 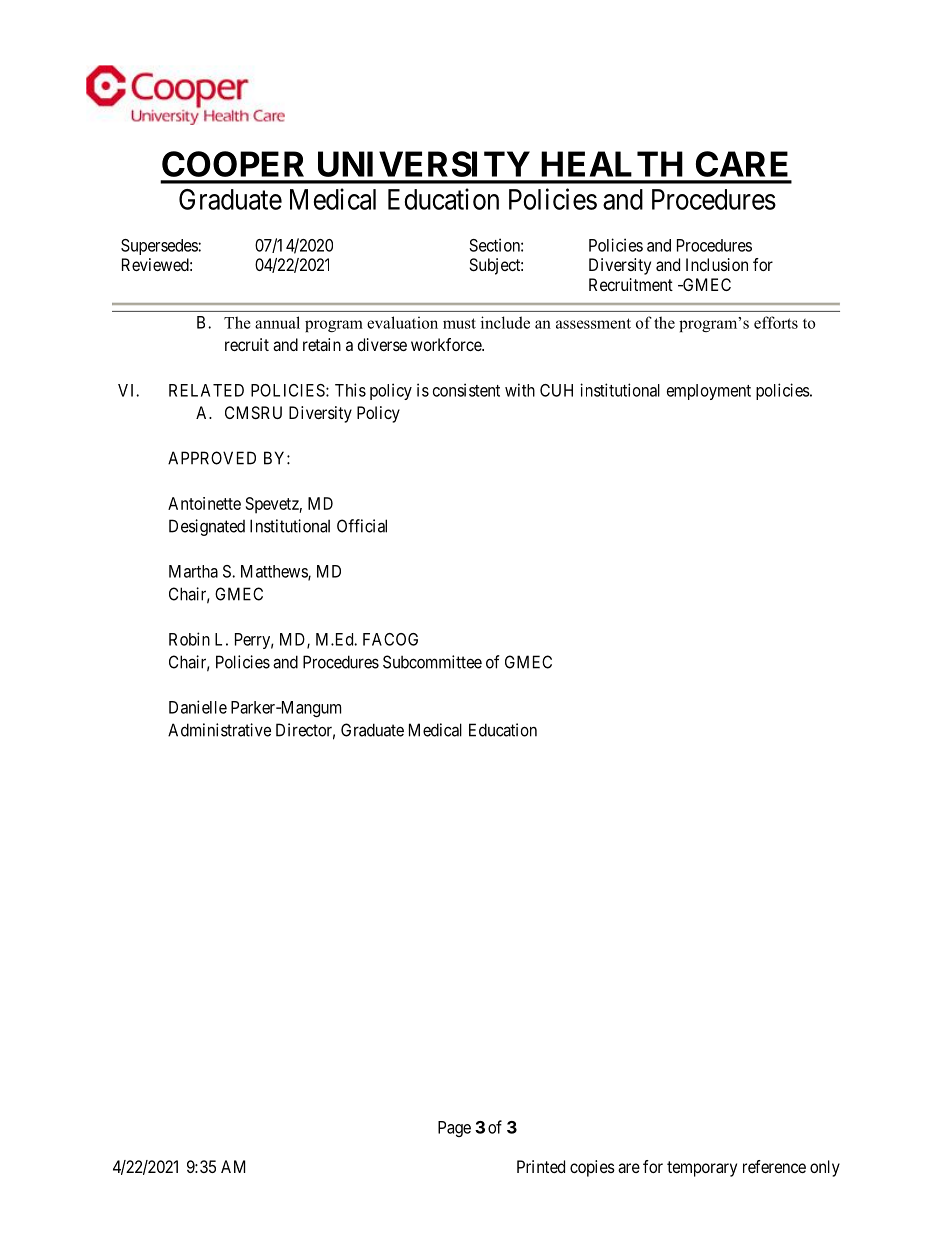 I want to click on copies, so click(x=592, y=1168).
